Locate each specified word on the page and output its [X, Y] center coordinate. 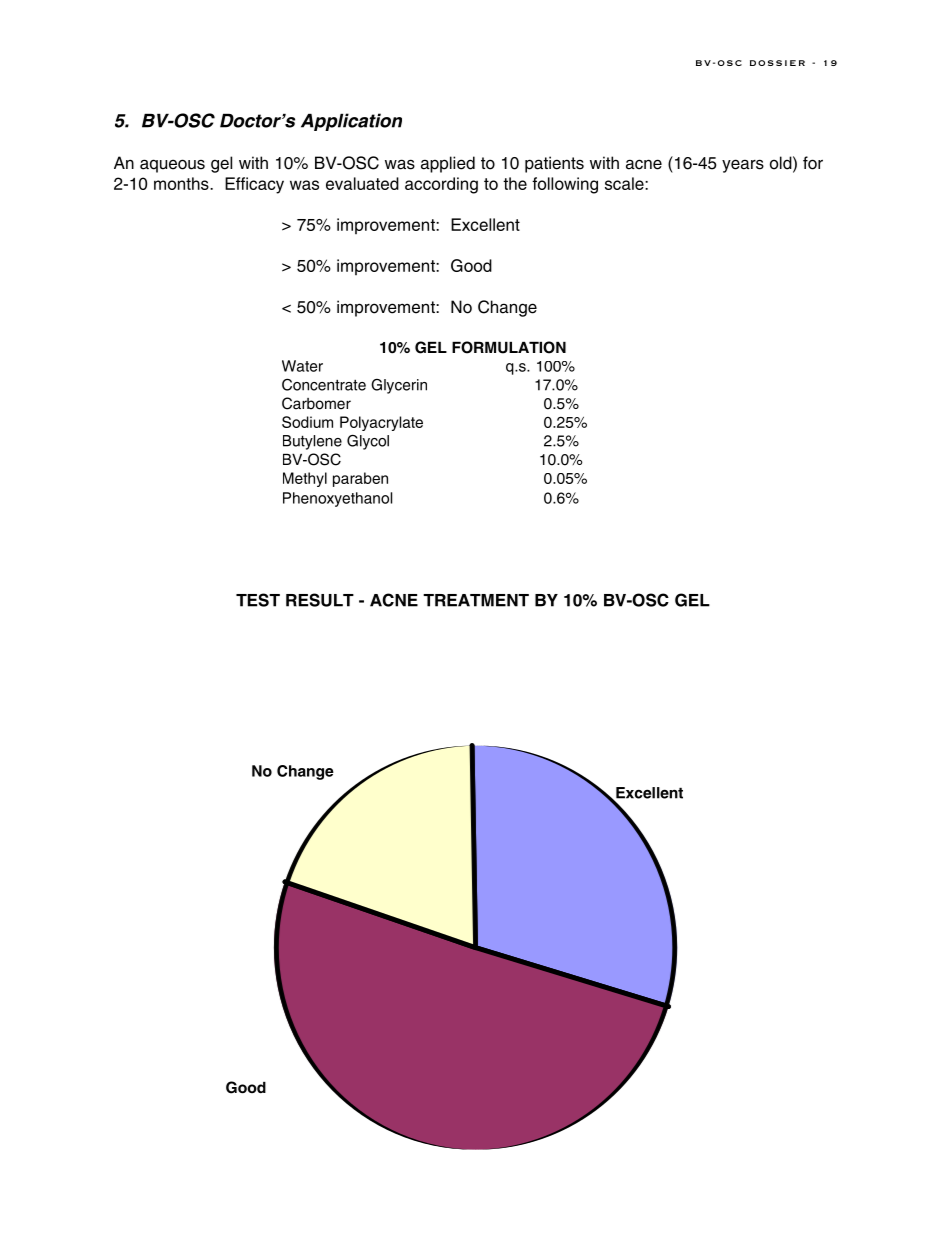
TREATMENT [476, 600]
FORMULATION [509, 347]
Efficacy [254, 185]
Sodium [307, 422]
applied [448, 164]
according [441, 185]
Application [351, 122]
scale [625, 183]
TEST [258, 600]
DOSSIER [777, 63]
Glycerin [399, 386]
